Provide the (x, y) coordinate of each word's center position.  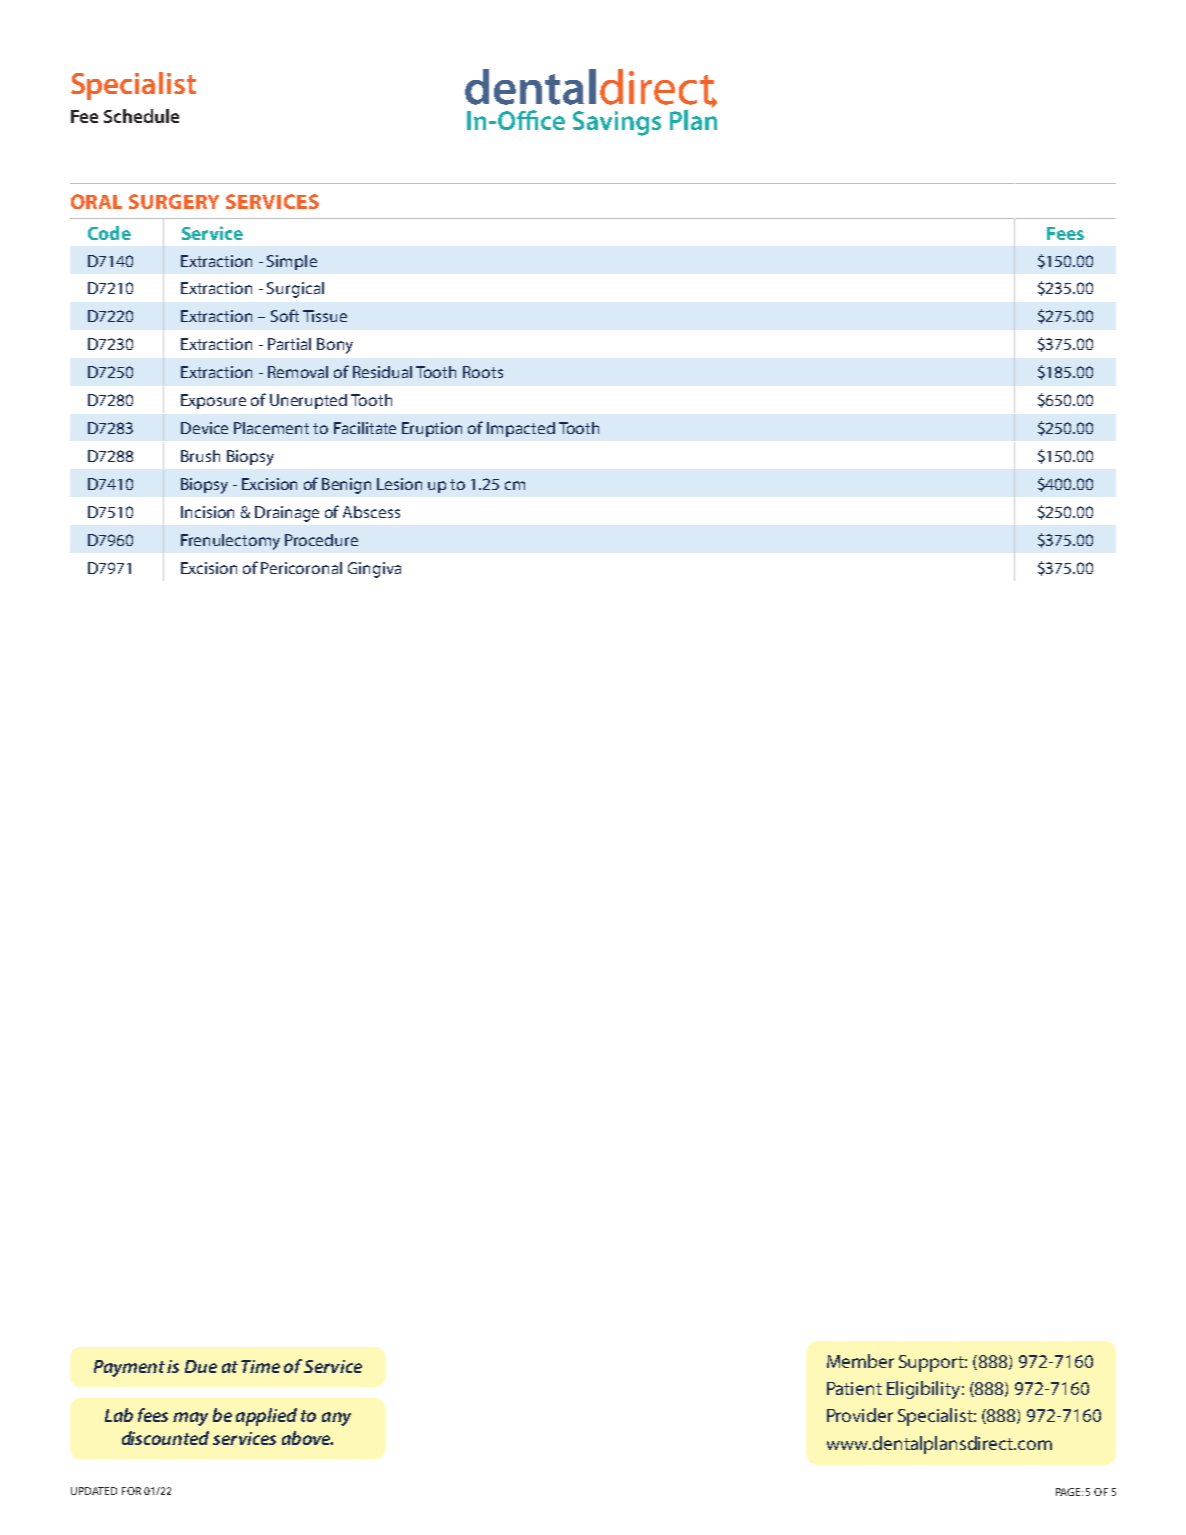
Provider (860, 1415)
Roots (483, 372)
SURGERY (174, 201)
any (336, 1419)
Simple (292, 262)
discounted (165, 1438)
